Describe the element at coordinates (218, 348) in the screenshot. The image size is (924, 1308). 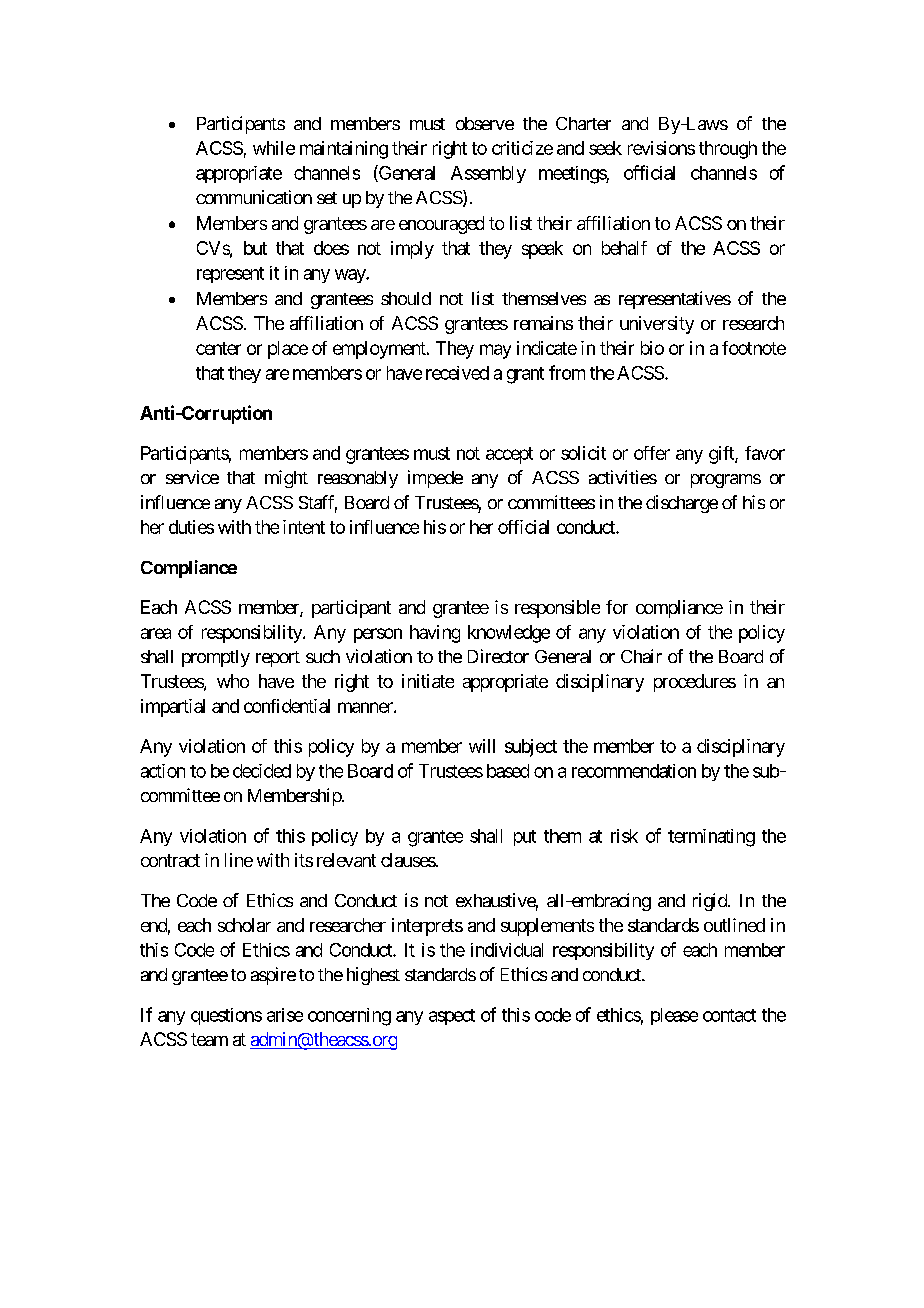
I see `center` at that location.
